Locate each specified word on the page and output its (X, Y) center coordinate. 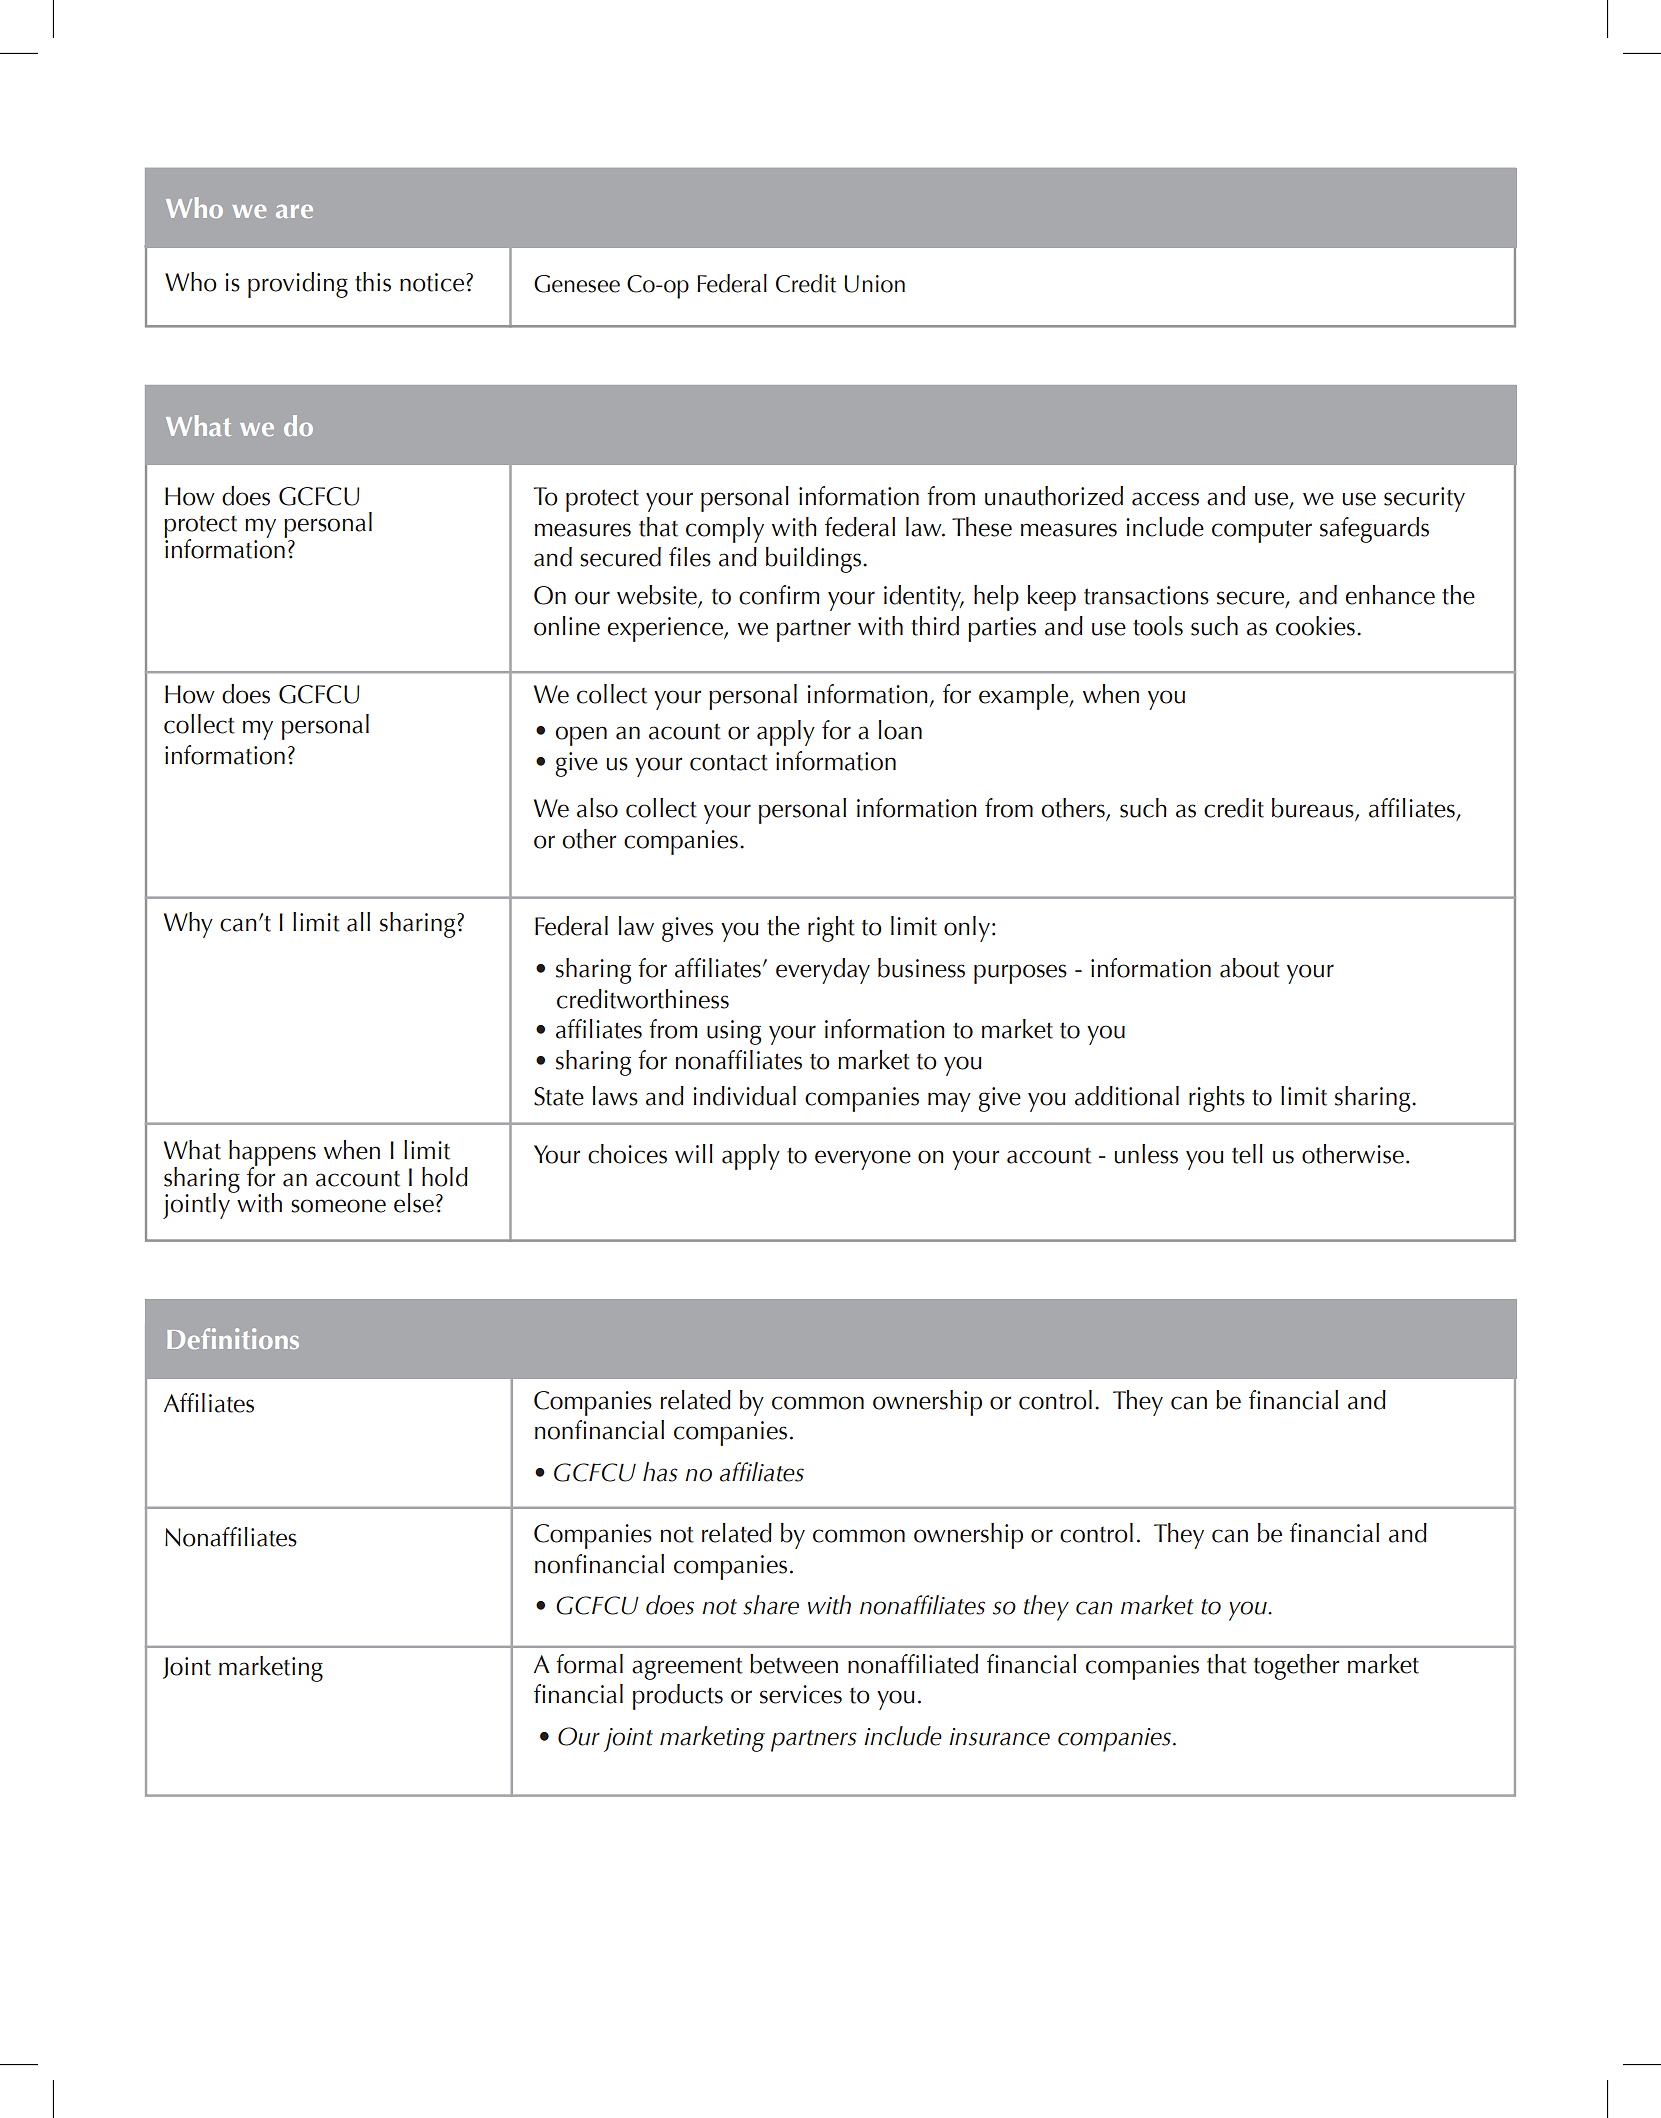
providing (298, 285)
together (1296, 1667)
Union (874, 284)
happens (272, 1154)
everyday (823, 971)
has (660, 1472)
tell (1247, 1154)
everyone (863, 1160)
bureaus (1314, 809)
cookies (1315, 626)
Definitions (233, 1338)
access (1165, 499)
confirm (779, 595)
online (567, 626)
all (358, 922)
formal (589, 1664)
